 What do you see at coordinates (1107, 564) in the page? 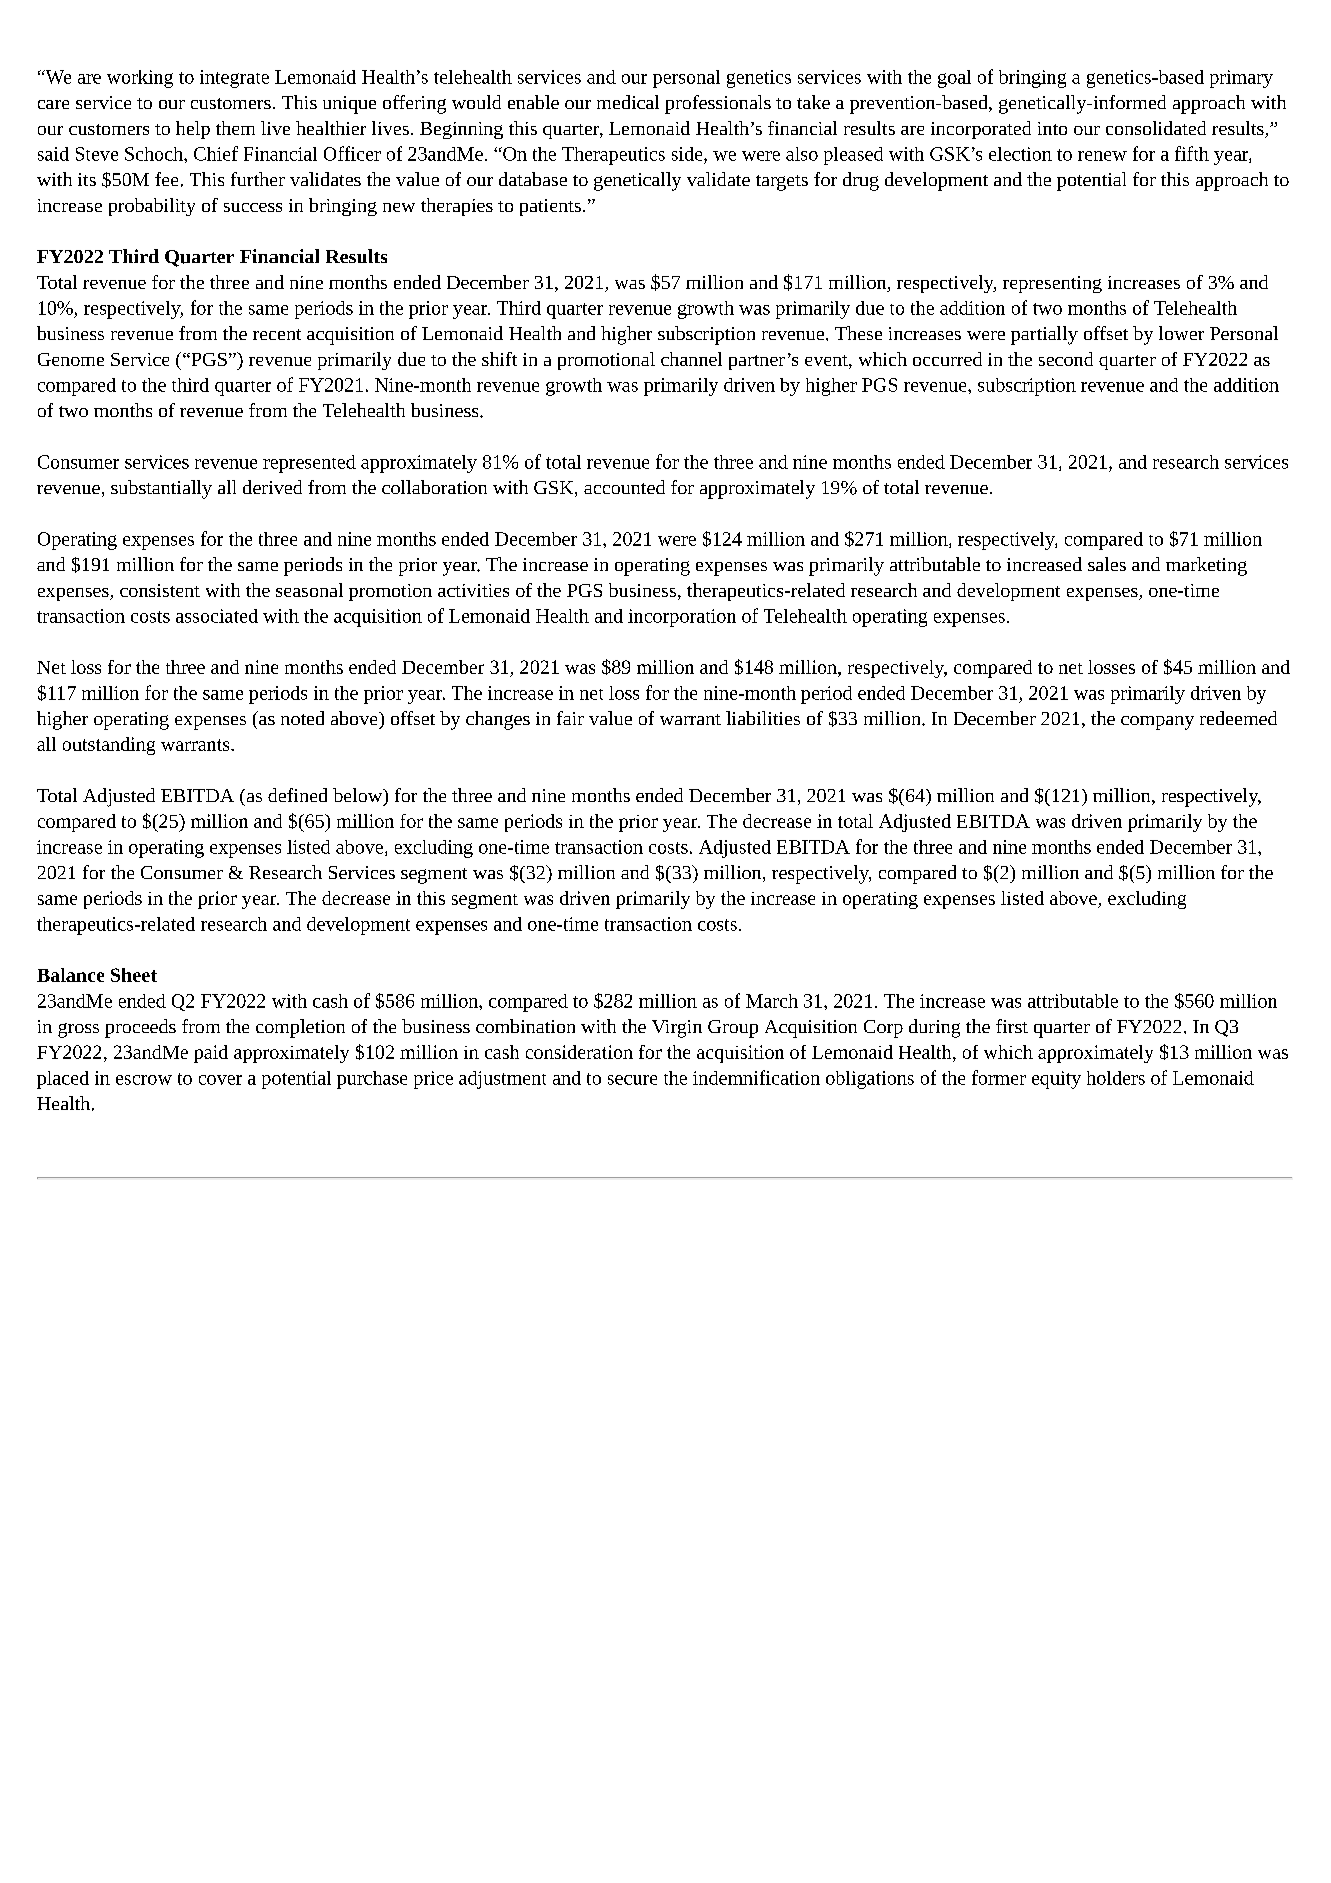
I see `sales` at bounding box center [1107, 564].
